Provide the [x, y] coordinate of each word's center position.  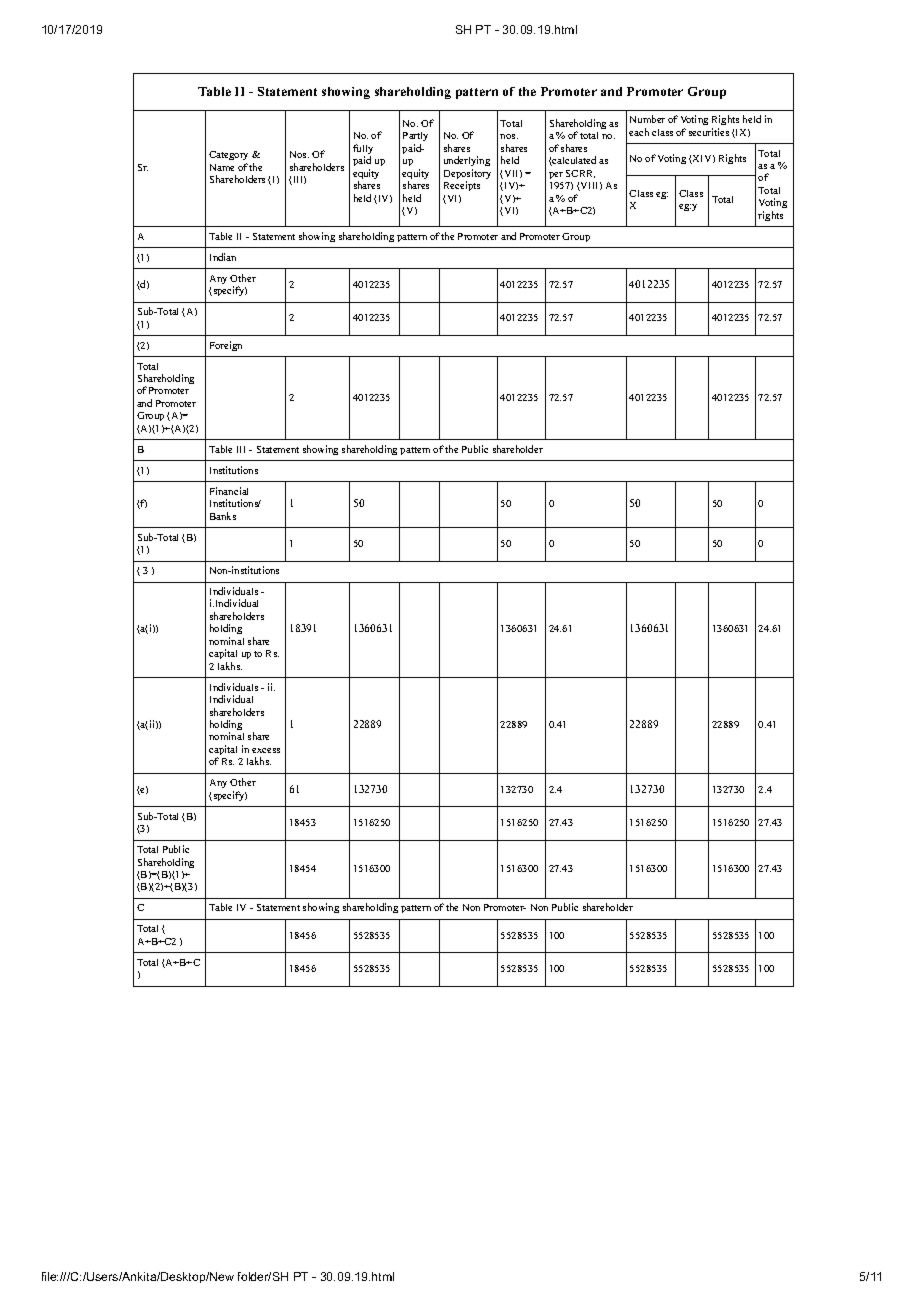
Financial [229, 491]
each [639, 132]
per [556, 175]
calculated [573, 161]
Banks [223, 516]
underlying [467, 163]
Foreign [226, 346]
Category [228, 155]
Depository [467, 175]
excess [266, 750]
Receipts [462, 186]
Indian [223, 257]
